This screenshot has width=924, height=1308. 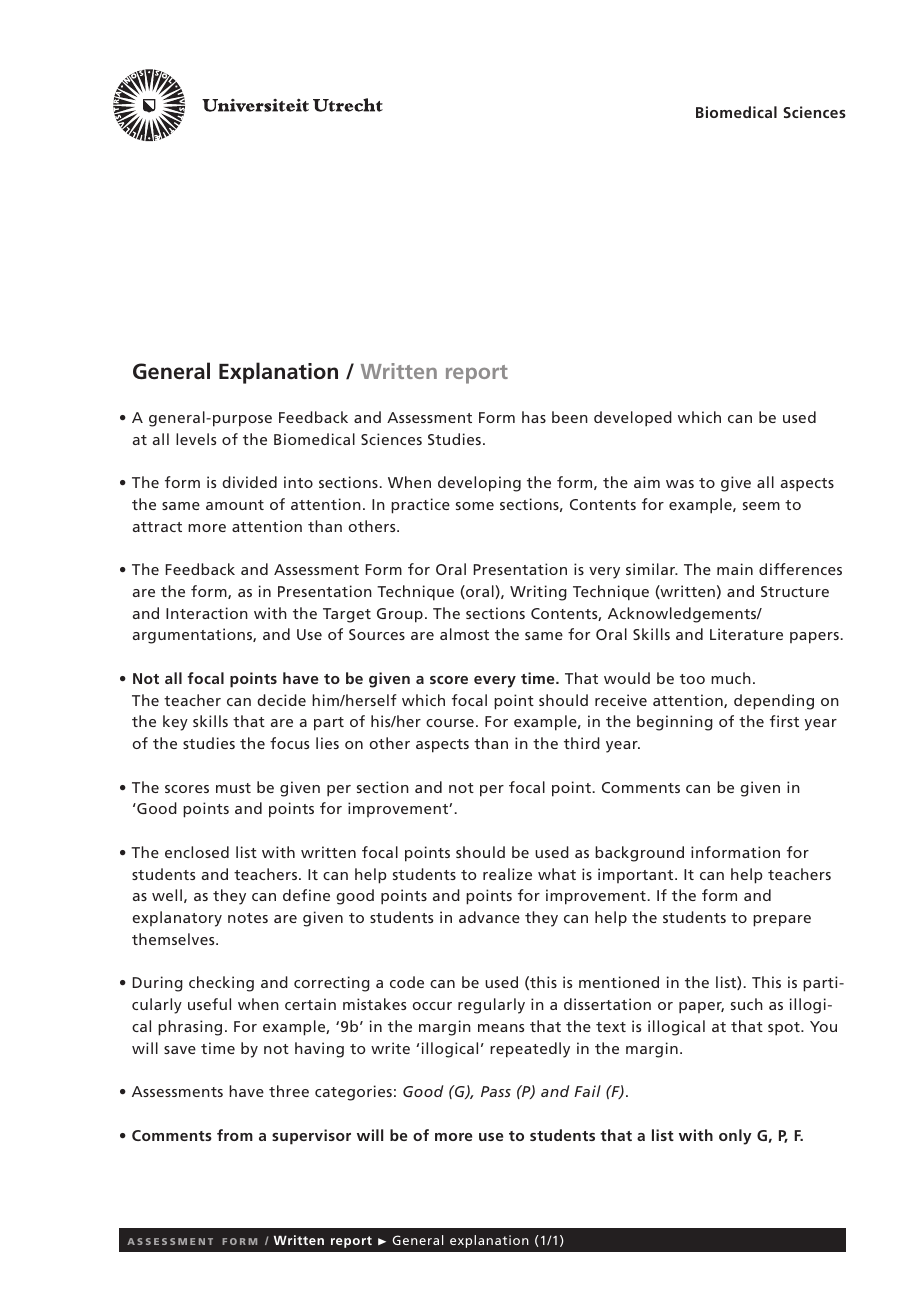 What do you see at coordinates (496, 1091) in the screenshot?
I see `Pass` at bounding box center [496, 1091].
